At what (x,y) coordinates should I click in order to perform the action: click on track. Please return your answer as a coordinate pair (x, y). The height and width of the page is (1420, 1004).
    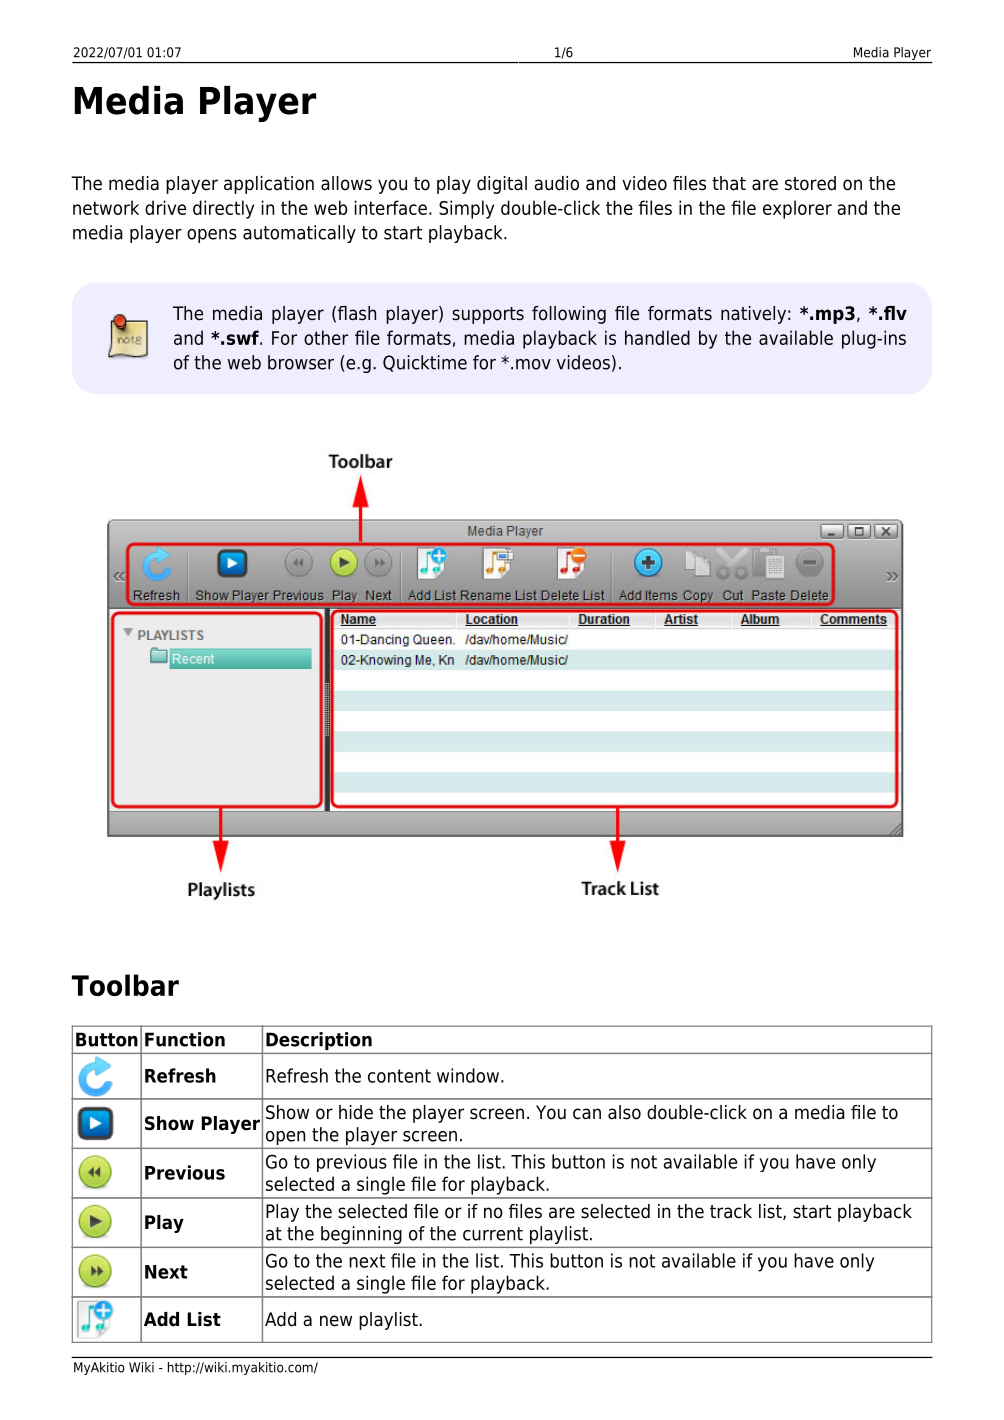
    Looking at the image, I should click on (731, 1211).
